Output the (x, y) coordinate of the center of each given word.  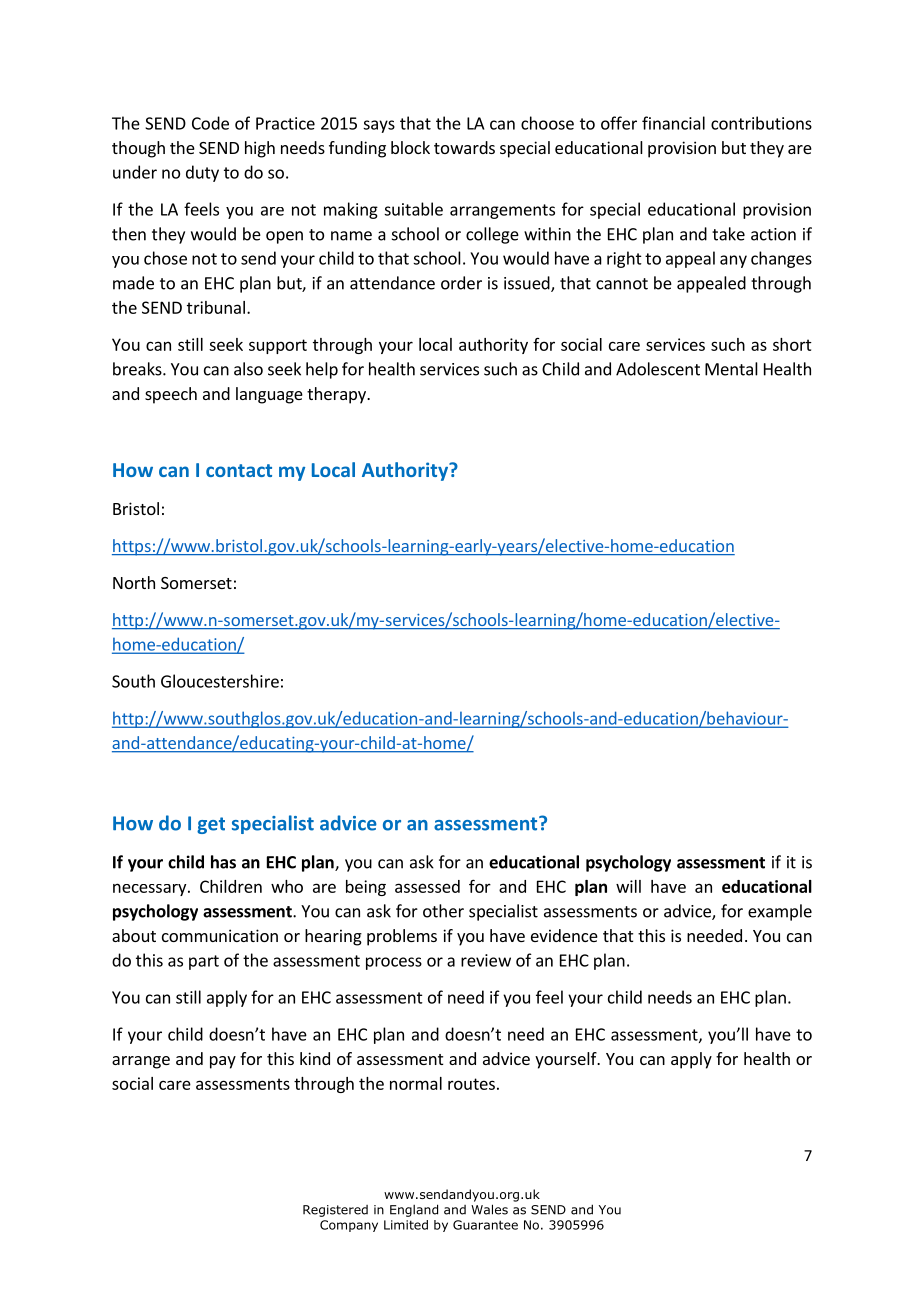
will (628, 886)
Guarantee (485, 1225)
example (780, 912)
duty (202, 173)
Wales (489, 1209)
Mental (731, 369)
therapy (337, 395)
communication (220, 935)
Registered (335, 1211)
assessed (427, 886)
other (443, 911)
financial (673, 123)
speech (171, 395)
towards (464, 147)
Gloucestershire (220, 681)
